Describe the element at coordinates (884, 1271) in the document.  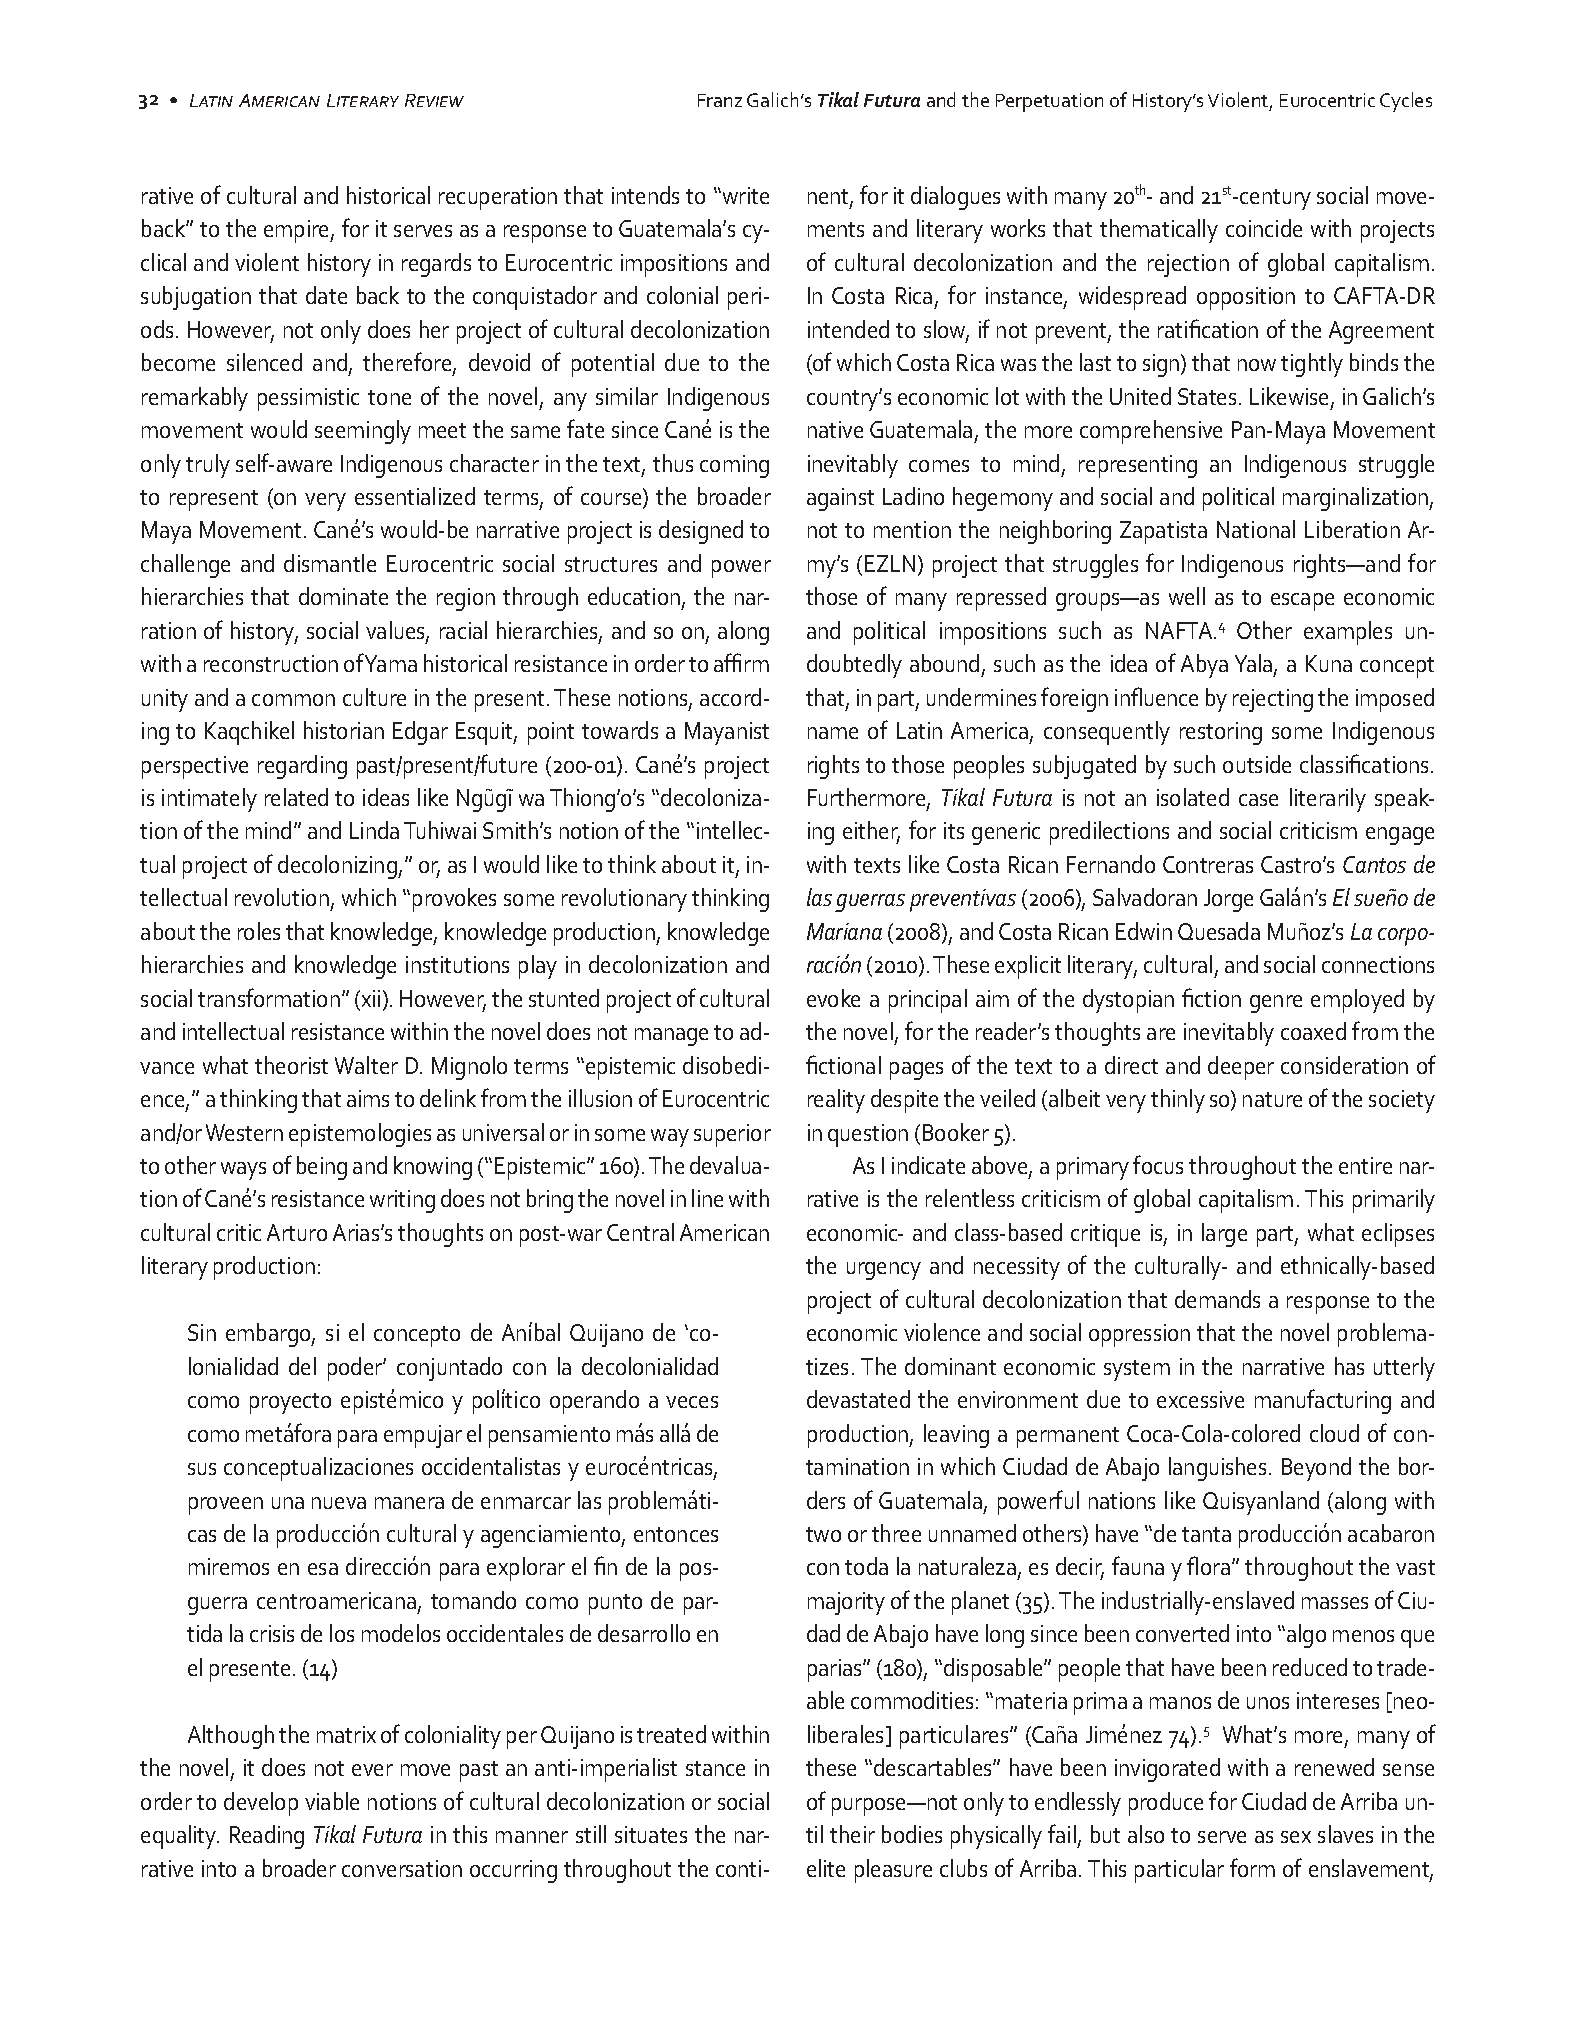
I see `urgency` at that location.
